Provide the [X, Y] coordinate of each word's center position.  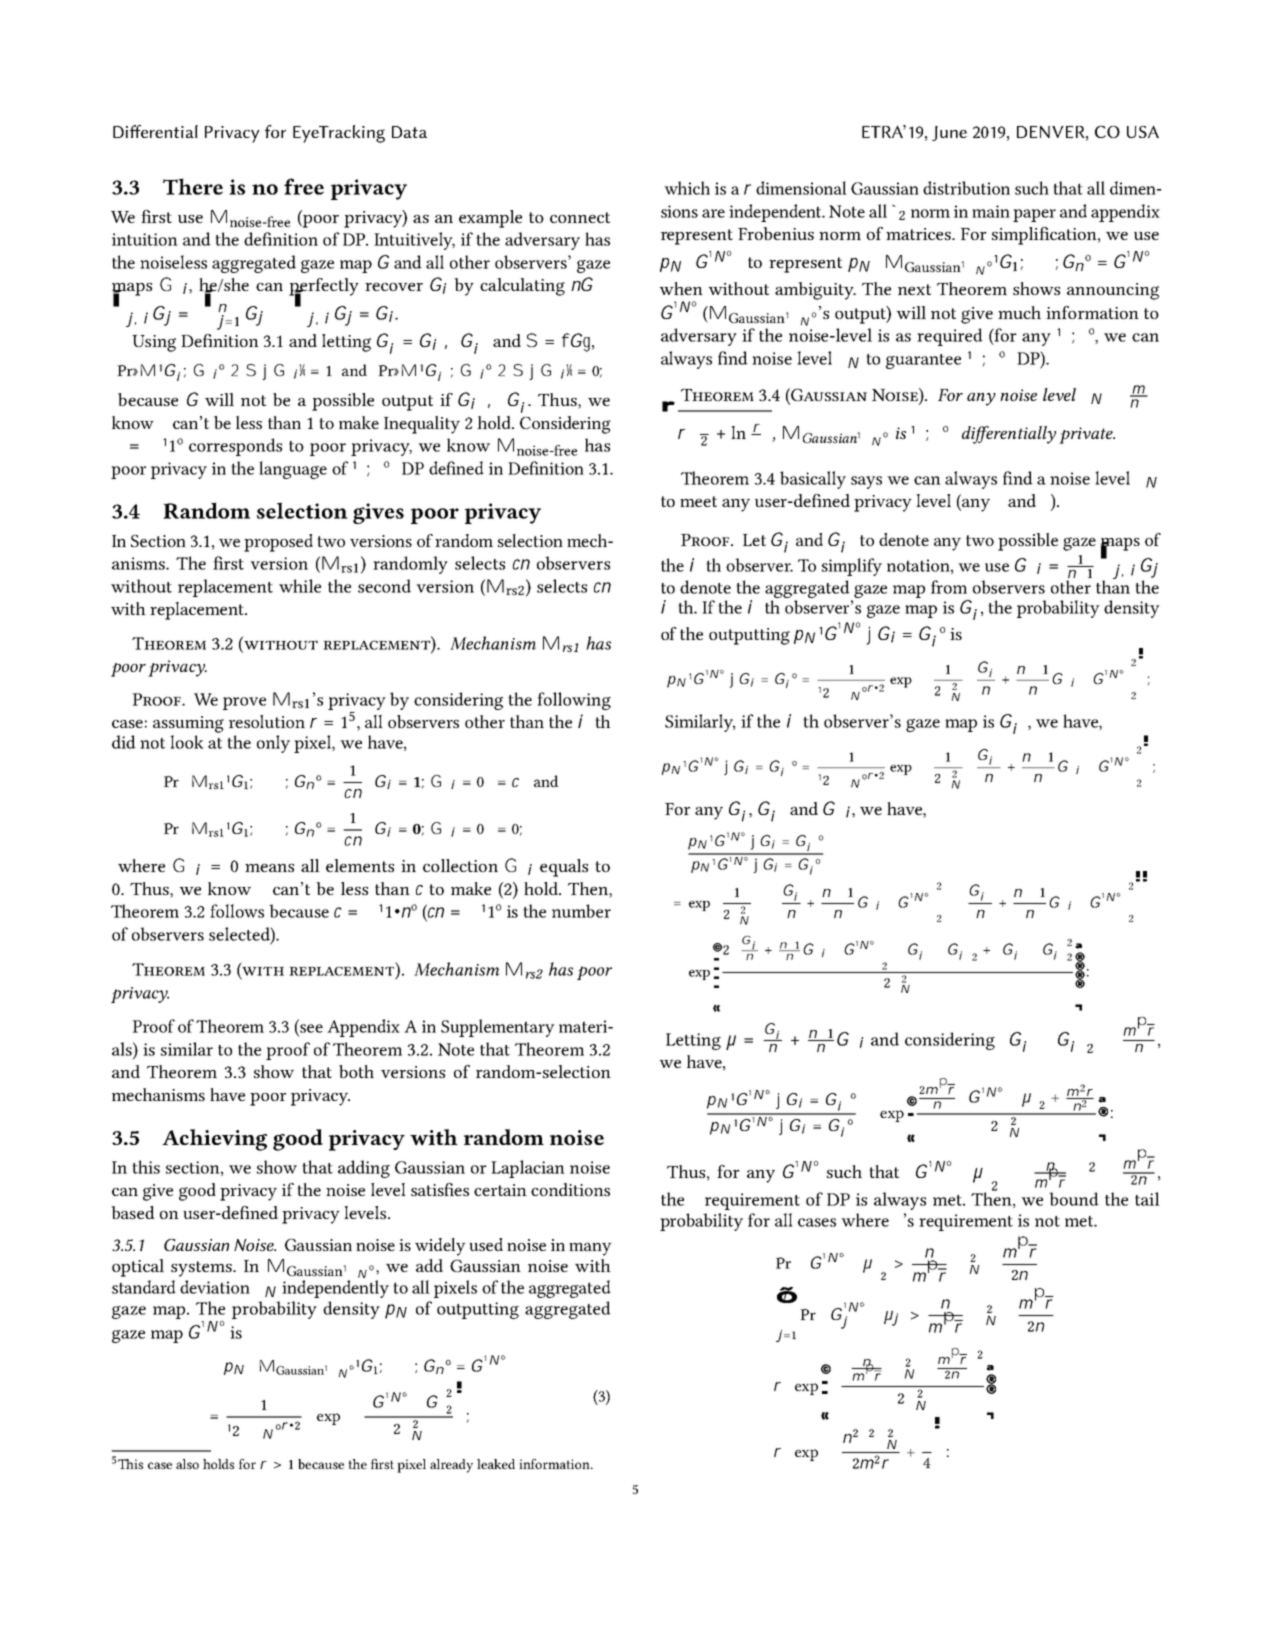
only [273, 744]
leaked [496, 1464]
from [949, 587]
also [187, 1464]
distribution [966, 188]
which [687, 188]
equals [564, 868]
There [193, 186]
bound [1074, 1199]
